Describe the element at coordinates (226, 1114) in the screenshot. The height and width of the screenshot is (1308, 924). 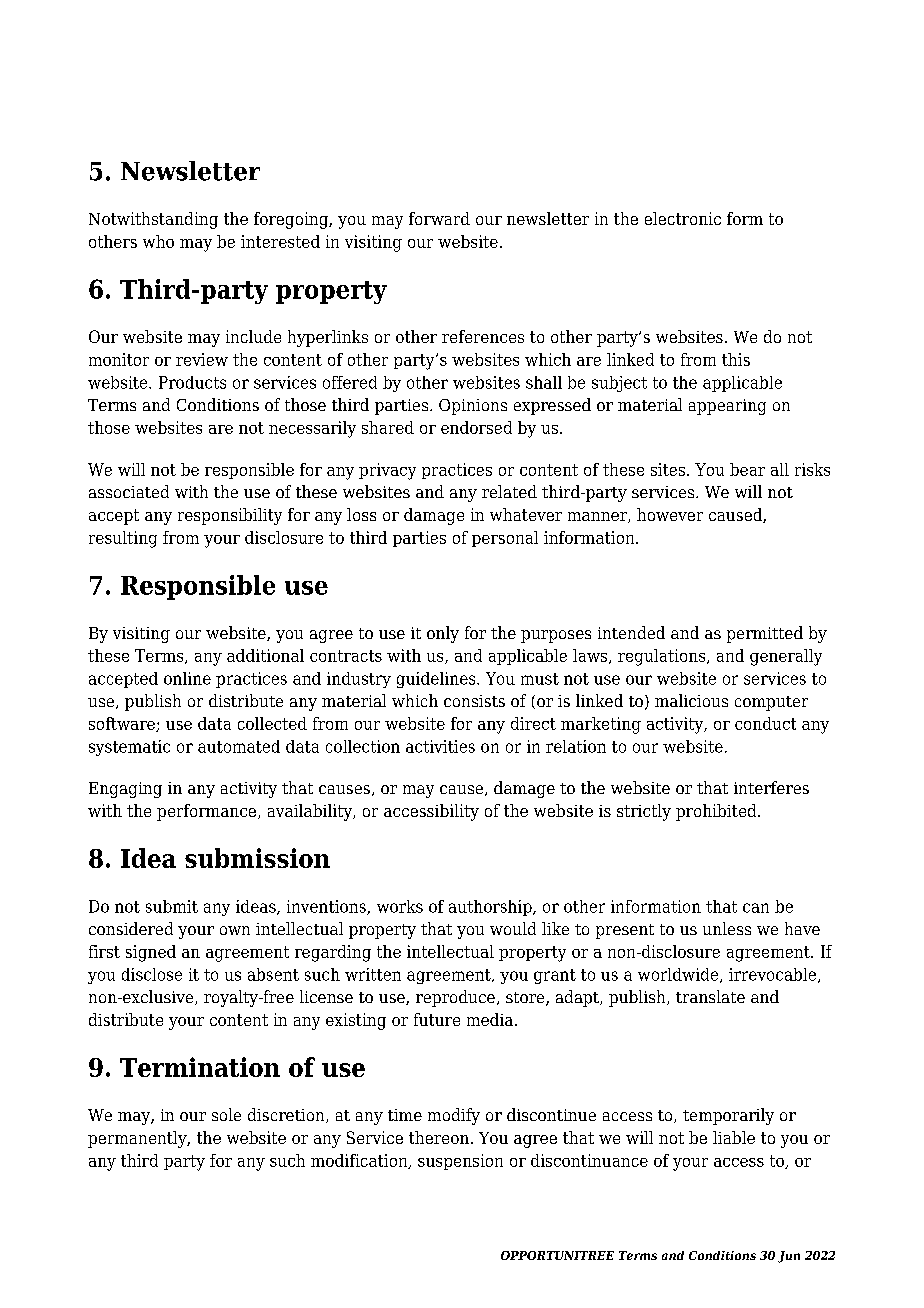
I see `sole` at that location.
